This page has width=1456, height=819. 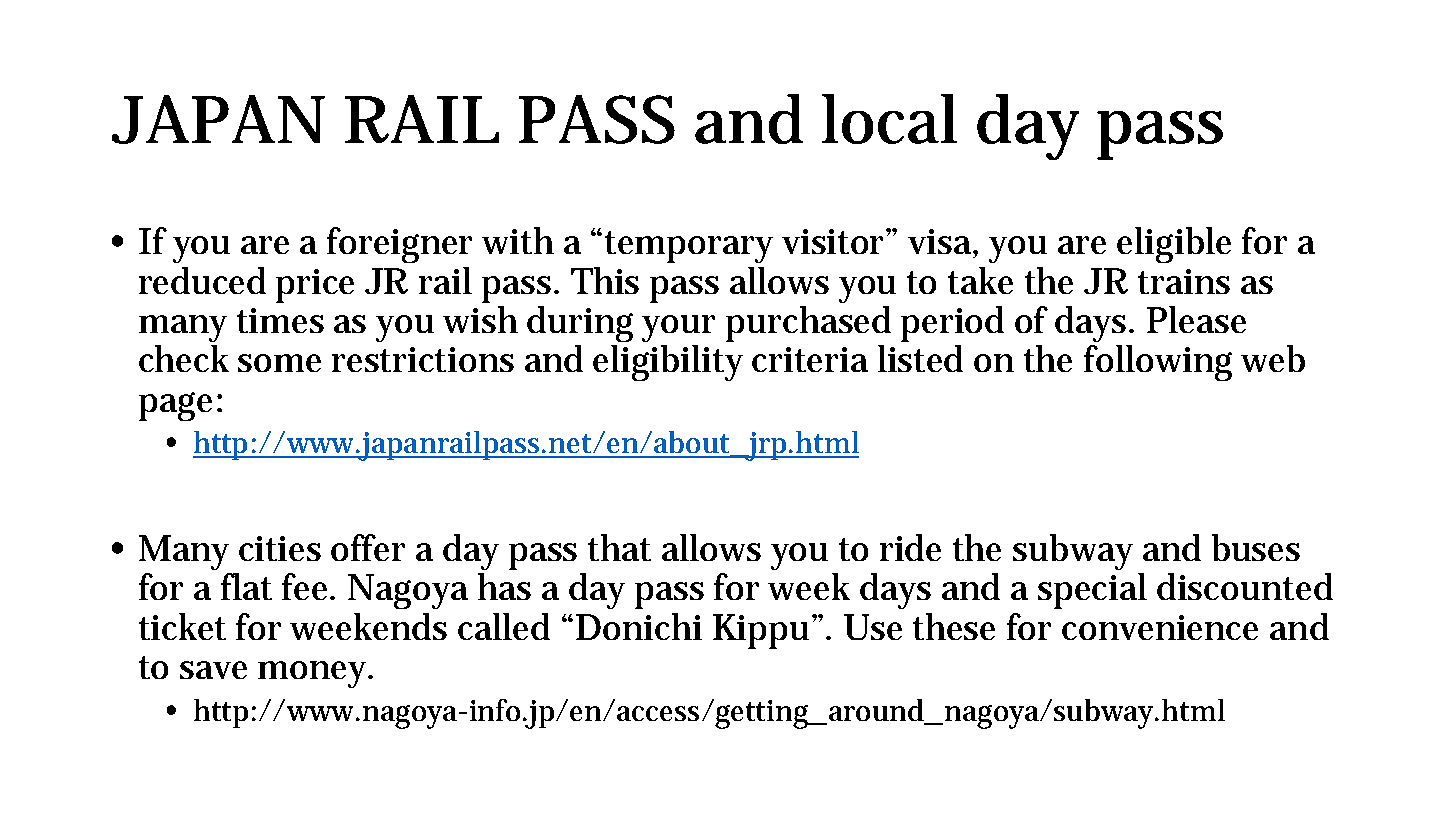 I want to click on foreigner, so click(x=399, y=245).
